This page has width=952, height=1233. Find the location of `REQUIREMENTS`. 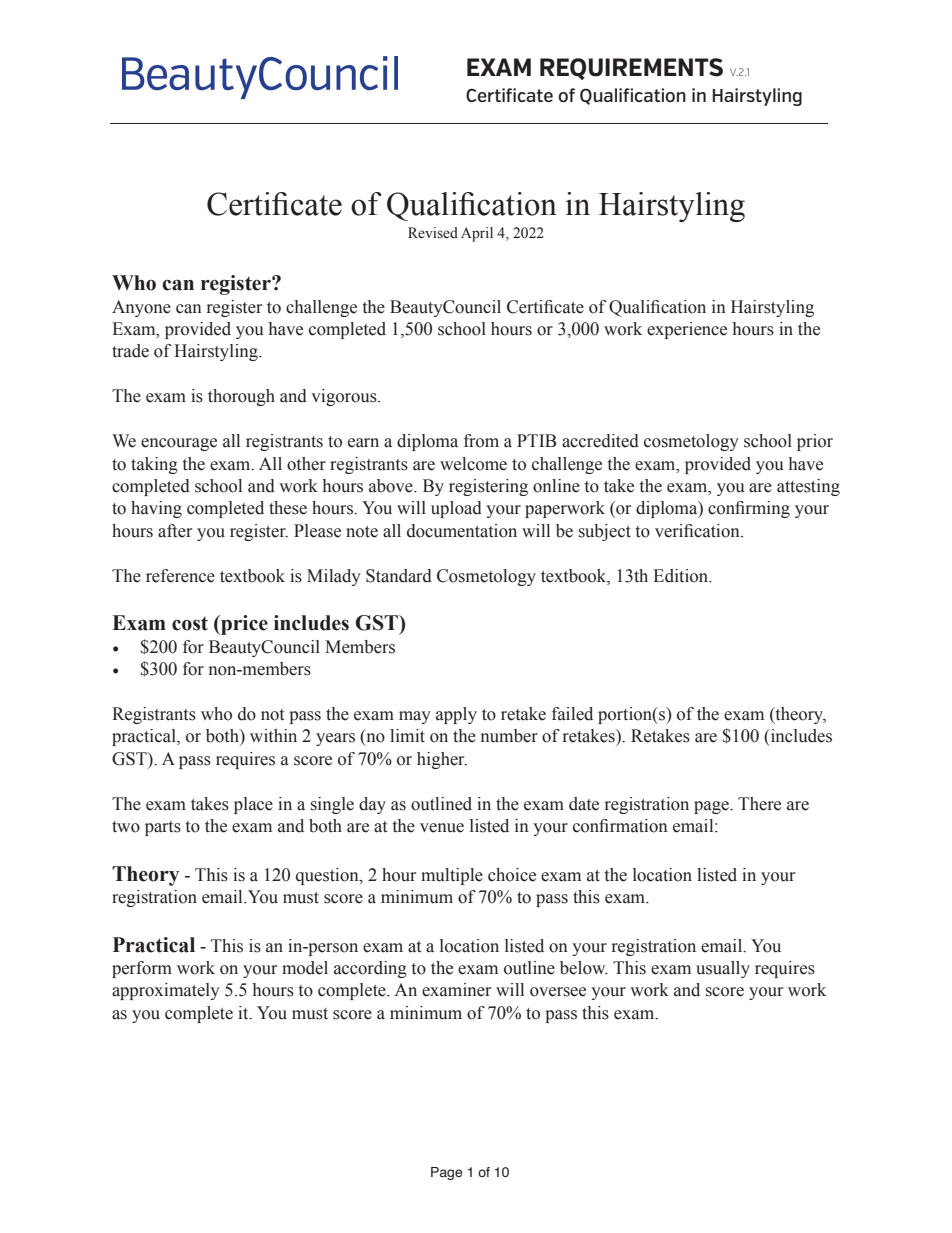

REQUIREMENTS is located at coordinates (631, 69).
